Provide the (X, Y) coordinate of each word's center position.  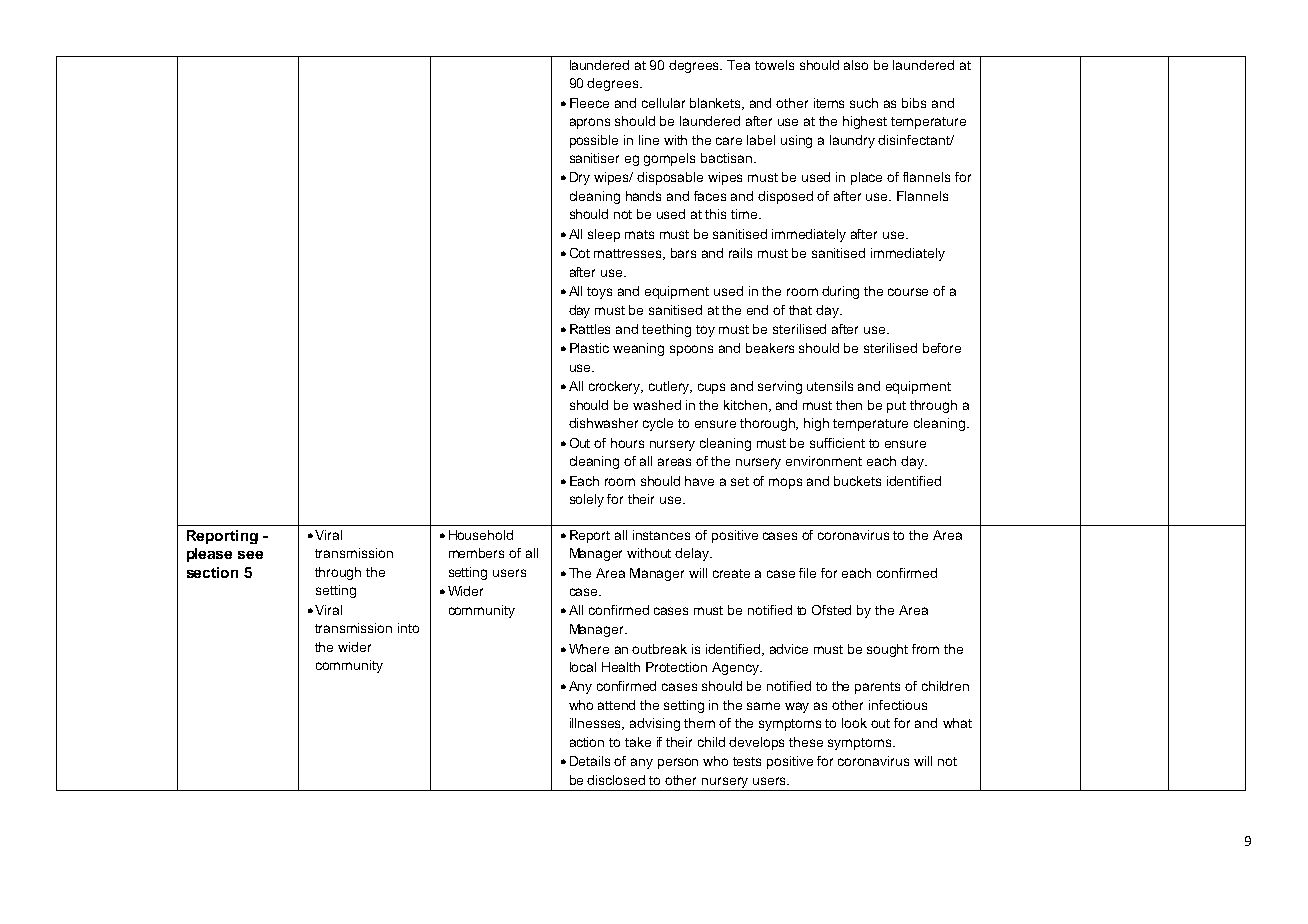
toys (599, 293)
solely (587, 500)
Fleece (589, 103)
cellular (663, 103)
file (807, 573)
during (840, 292)
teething (666, 330)
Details (590, 761)
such (864, 103)
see (250, 555)
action (587, 742)
